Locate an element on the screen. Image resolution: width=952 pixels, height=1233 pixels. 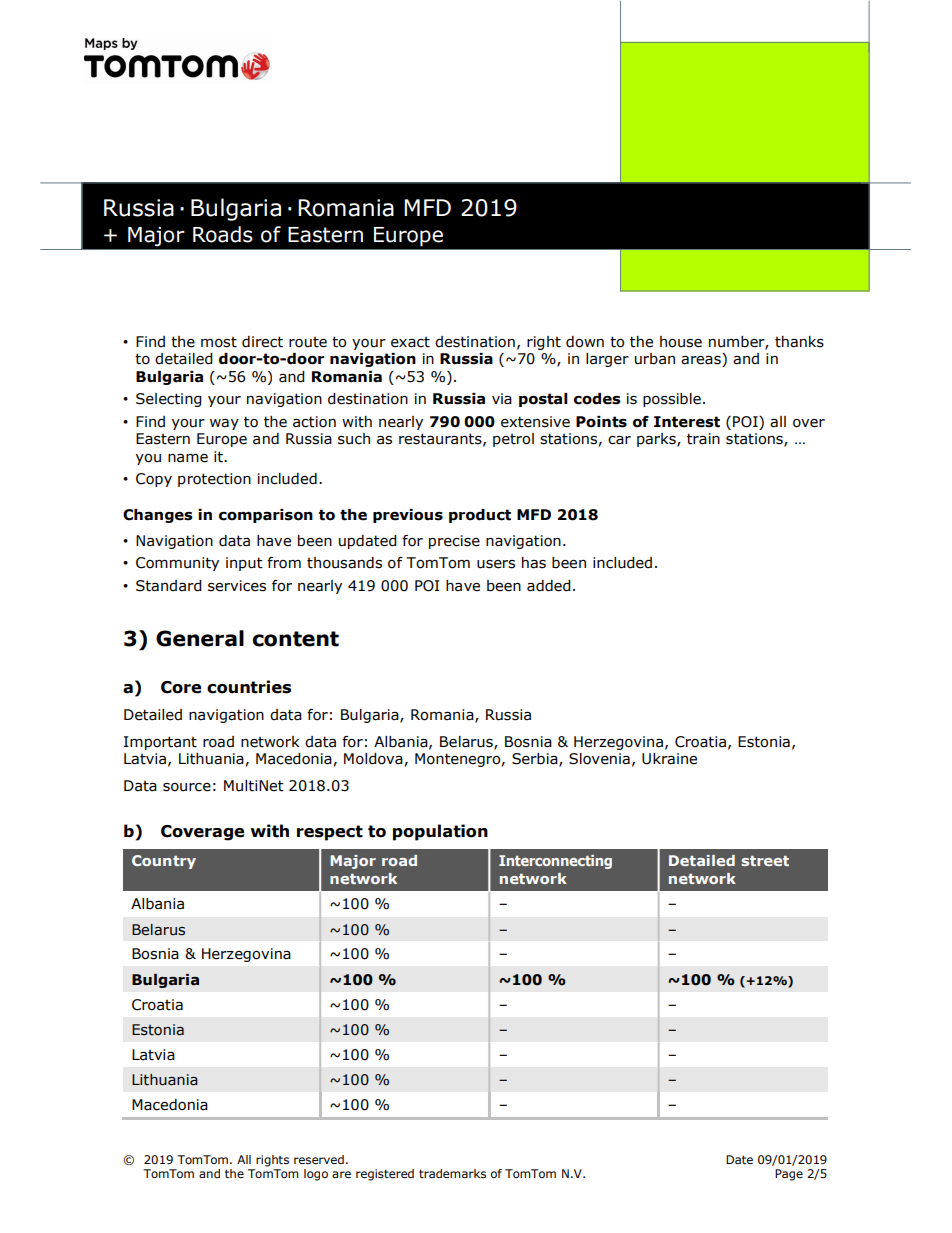
Page is located at coordinates (789, 1175).
